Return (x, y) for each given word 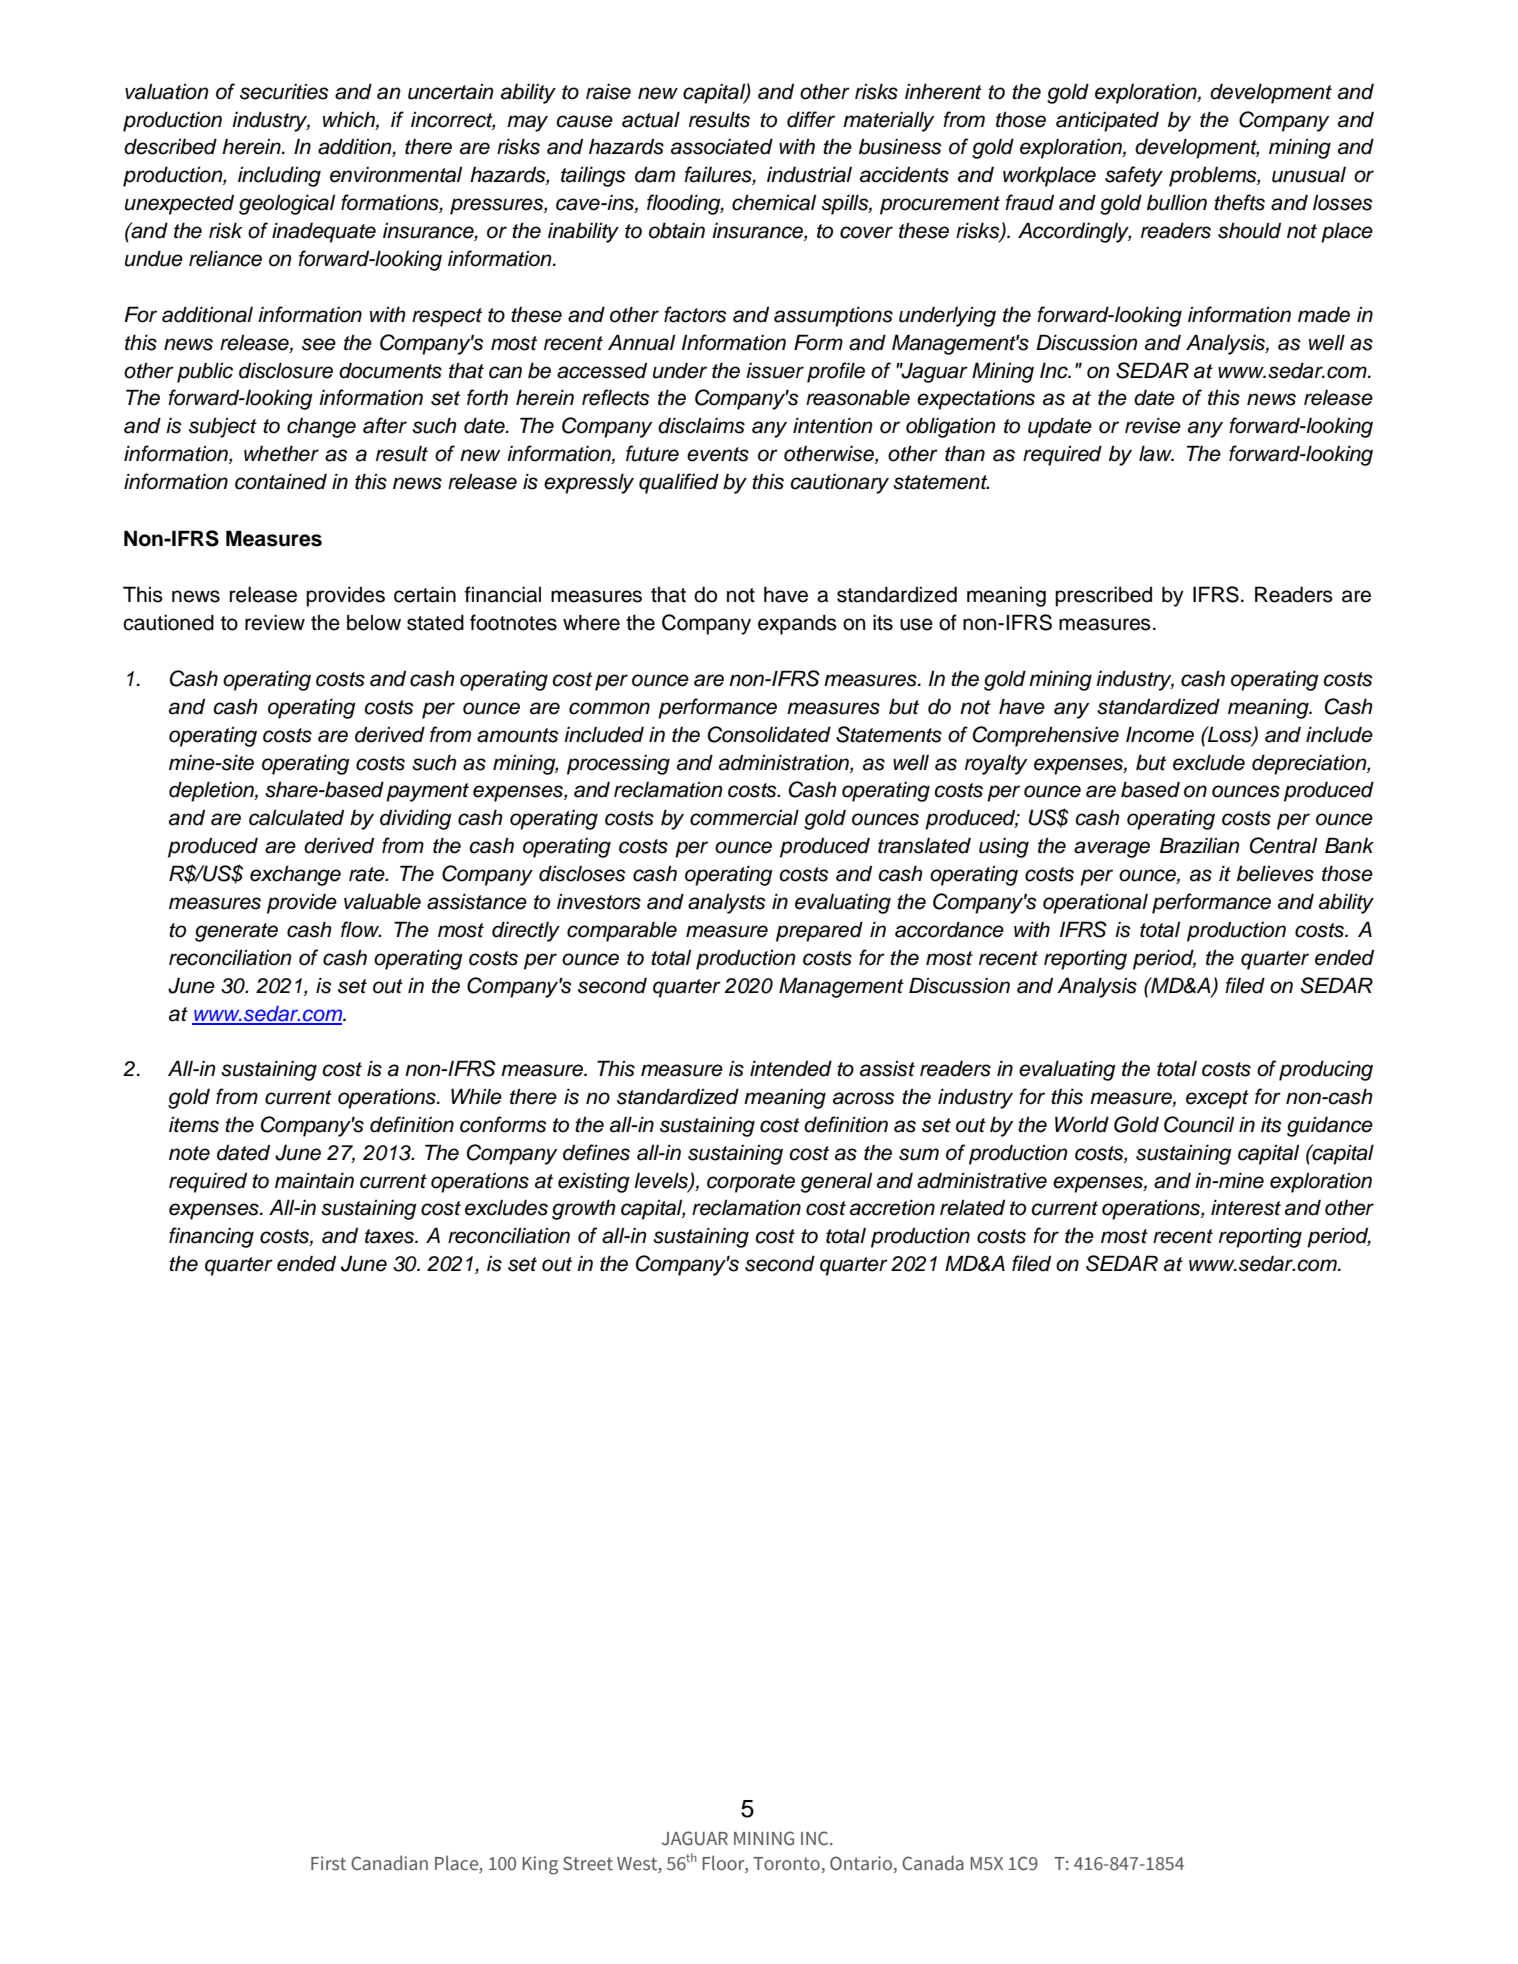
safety (1134, 176)
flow (361, 929)
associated (722, 146)
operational (1095, 904)
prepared (819, 931)
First (328, 1863)
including (279, 176)
